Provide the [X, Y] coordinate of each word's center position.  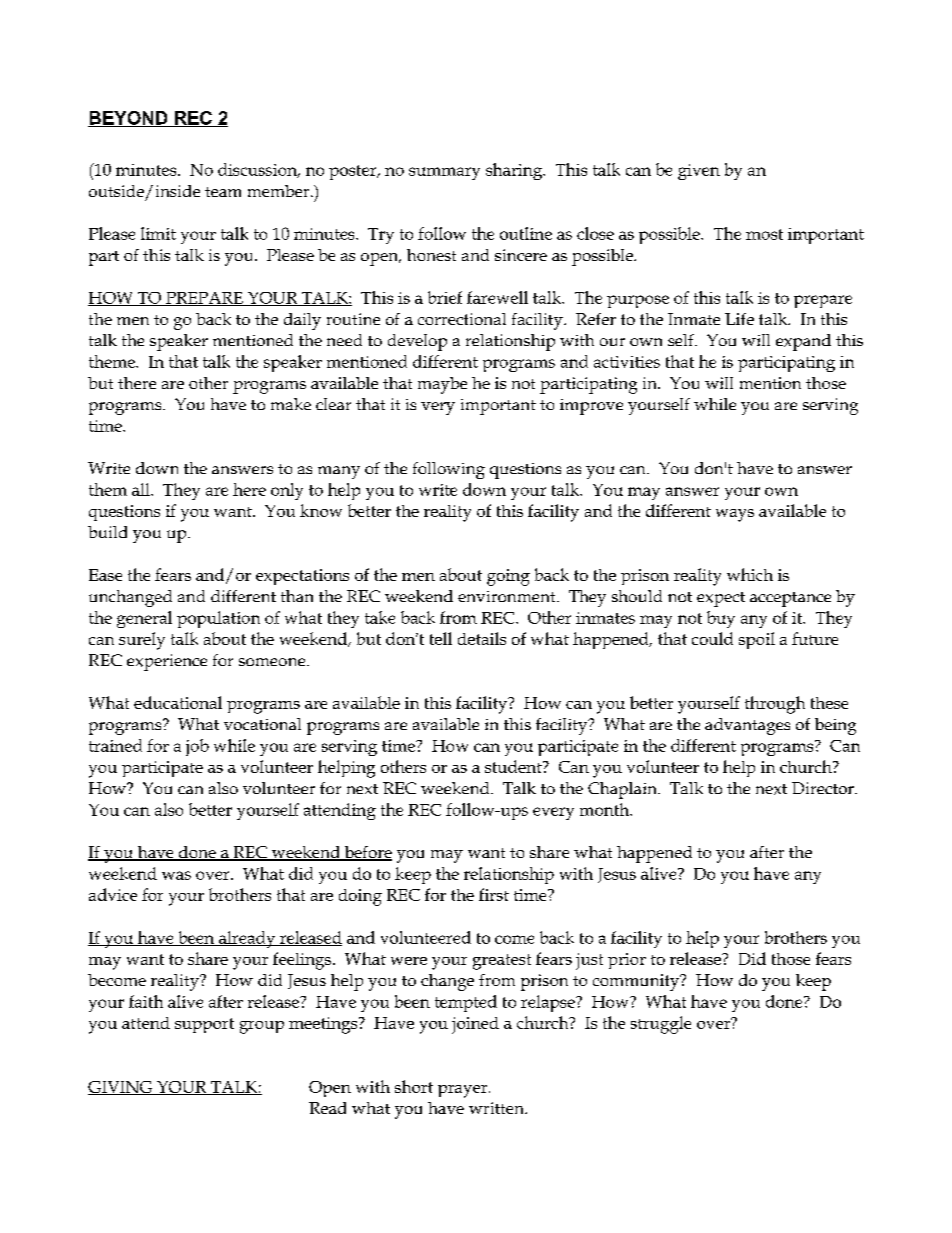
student [514, 766]
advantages [747, 726]
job [197, 747]
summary [444, 173]
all [142, 489]
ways [735, 515]
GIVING [121, 1088]
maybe [442, 385]
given [699, 172]
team [223, 192]
